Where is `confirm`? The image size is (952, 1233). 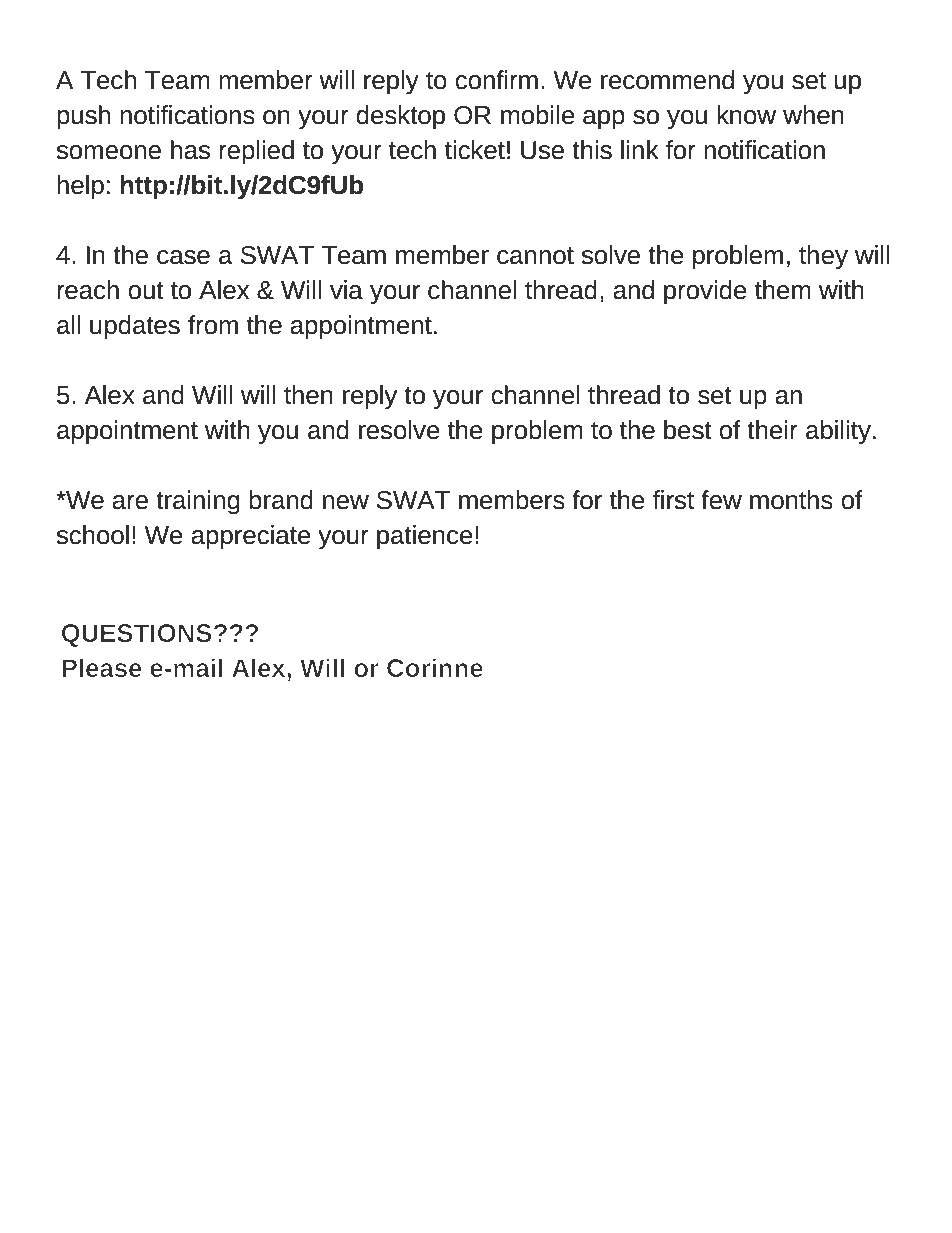
confirm is located at coordinates (496, 80).
